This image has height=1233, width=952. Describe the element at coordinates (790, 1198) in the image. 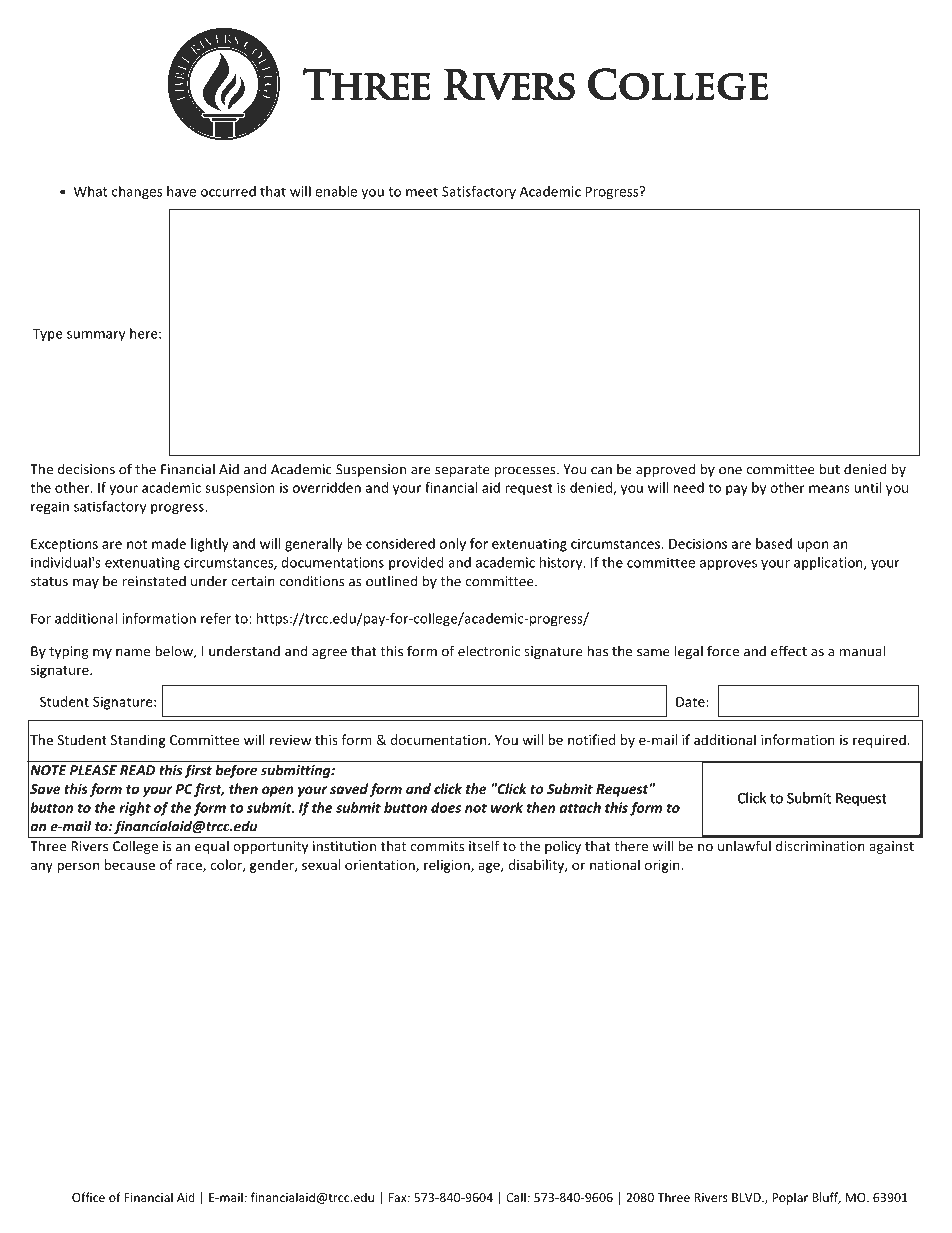

I see `Poplar` at that location.
